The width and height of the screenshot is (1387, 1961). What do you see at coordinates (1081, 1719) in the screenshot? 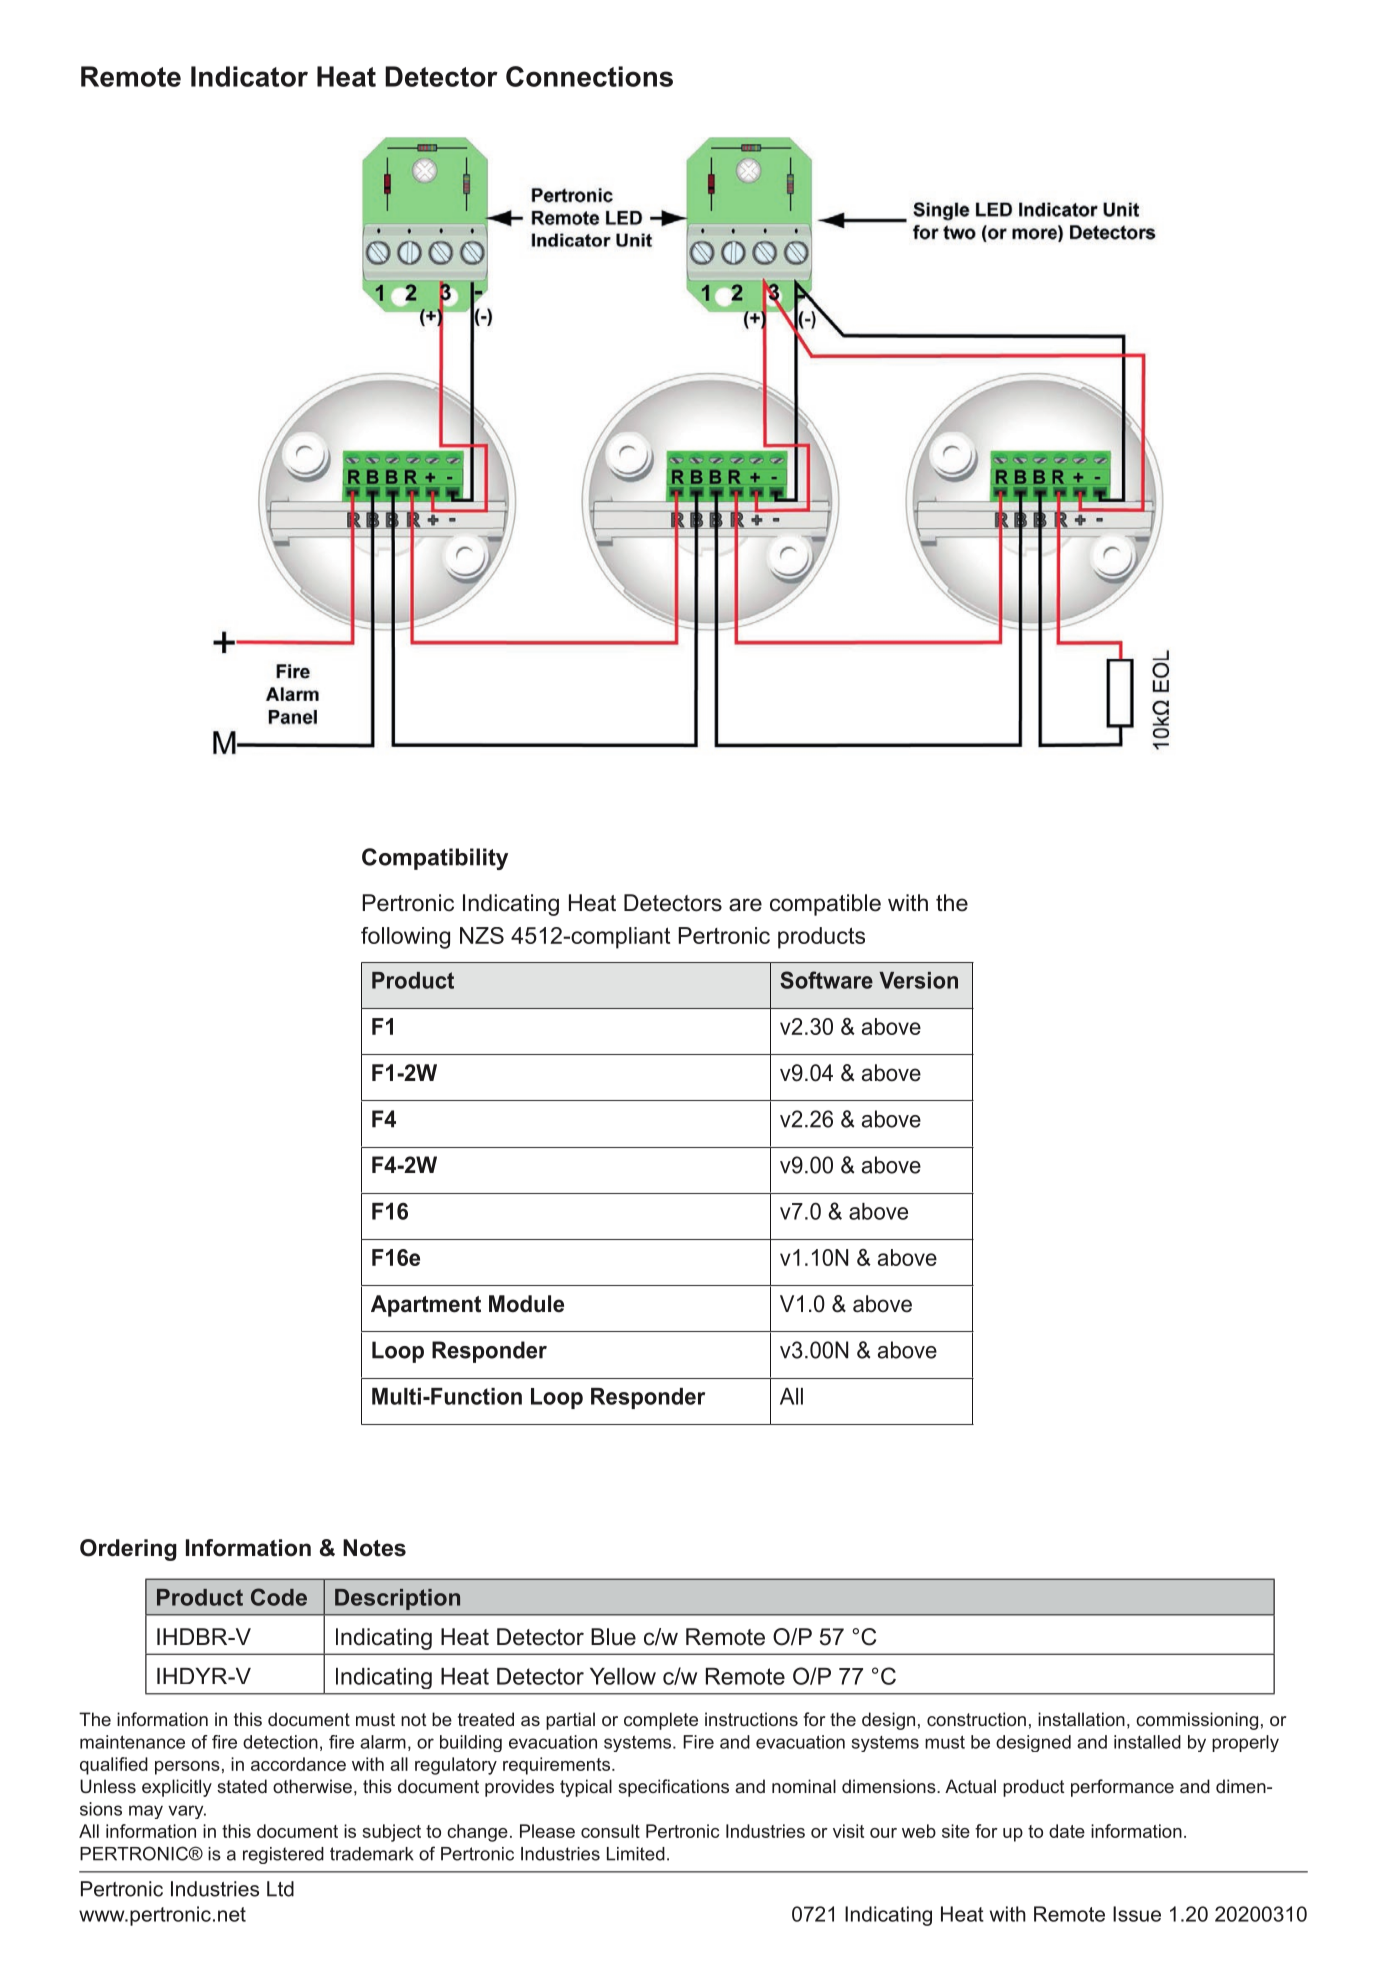
I see `installation` at bounding box center [1081, 1719].
